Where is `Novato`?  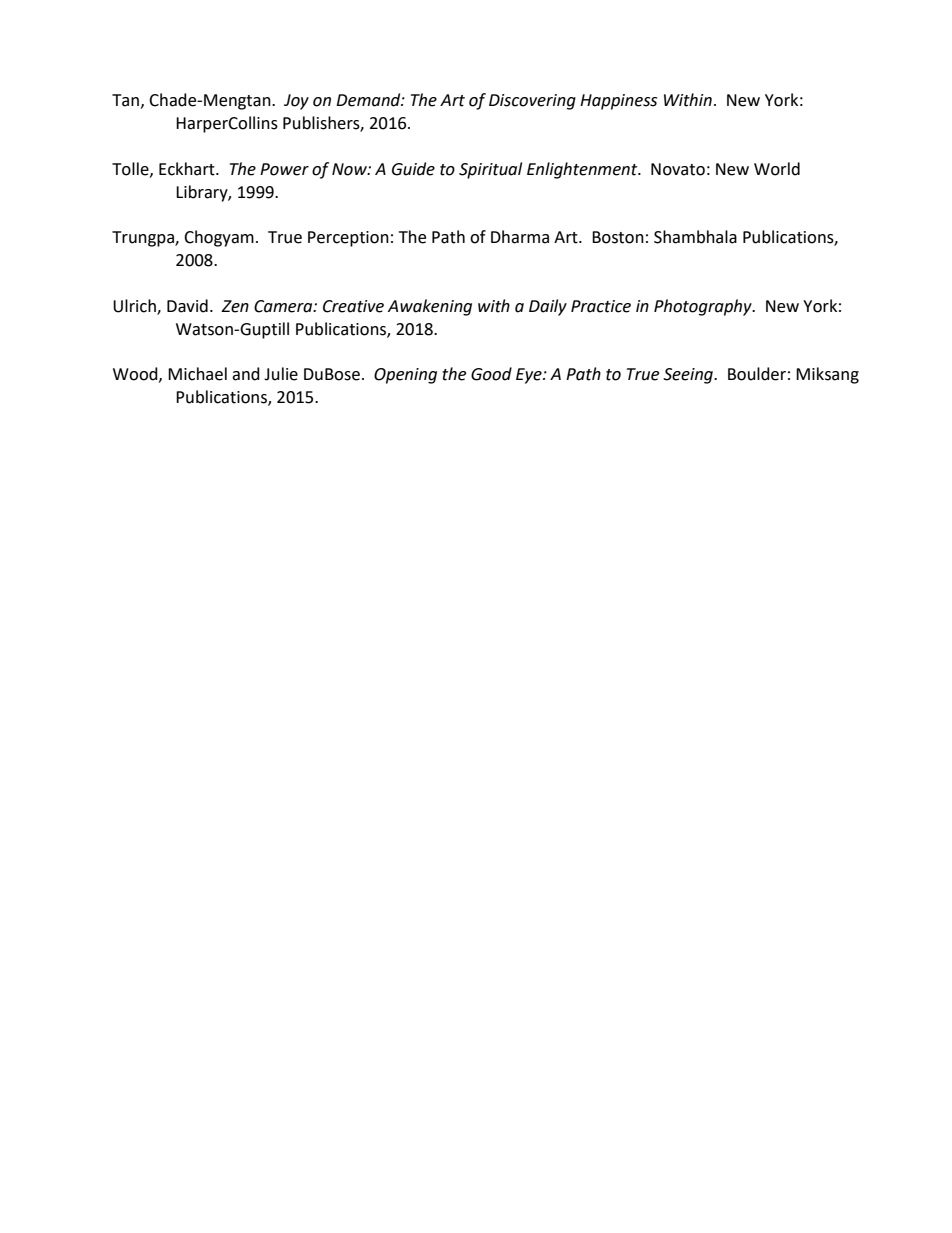 Novato is located at coordinates (678, 169).
